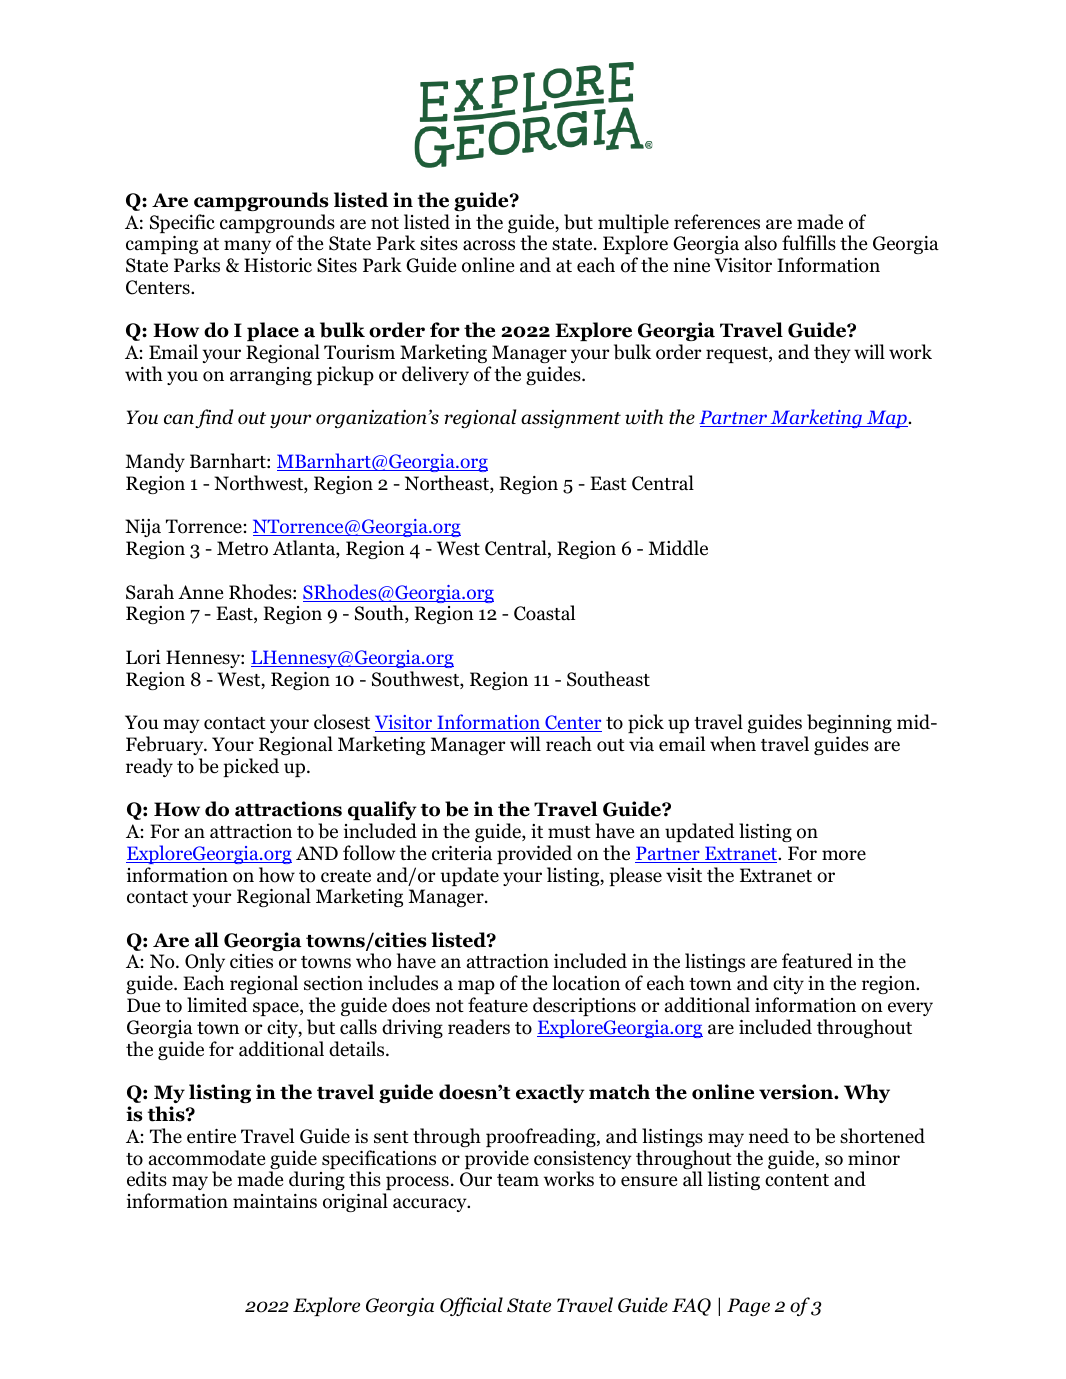 The image size is (1066, 1379). I want to click on maintains, so click(275, 1201).
